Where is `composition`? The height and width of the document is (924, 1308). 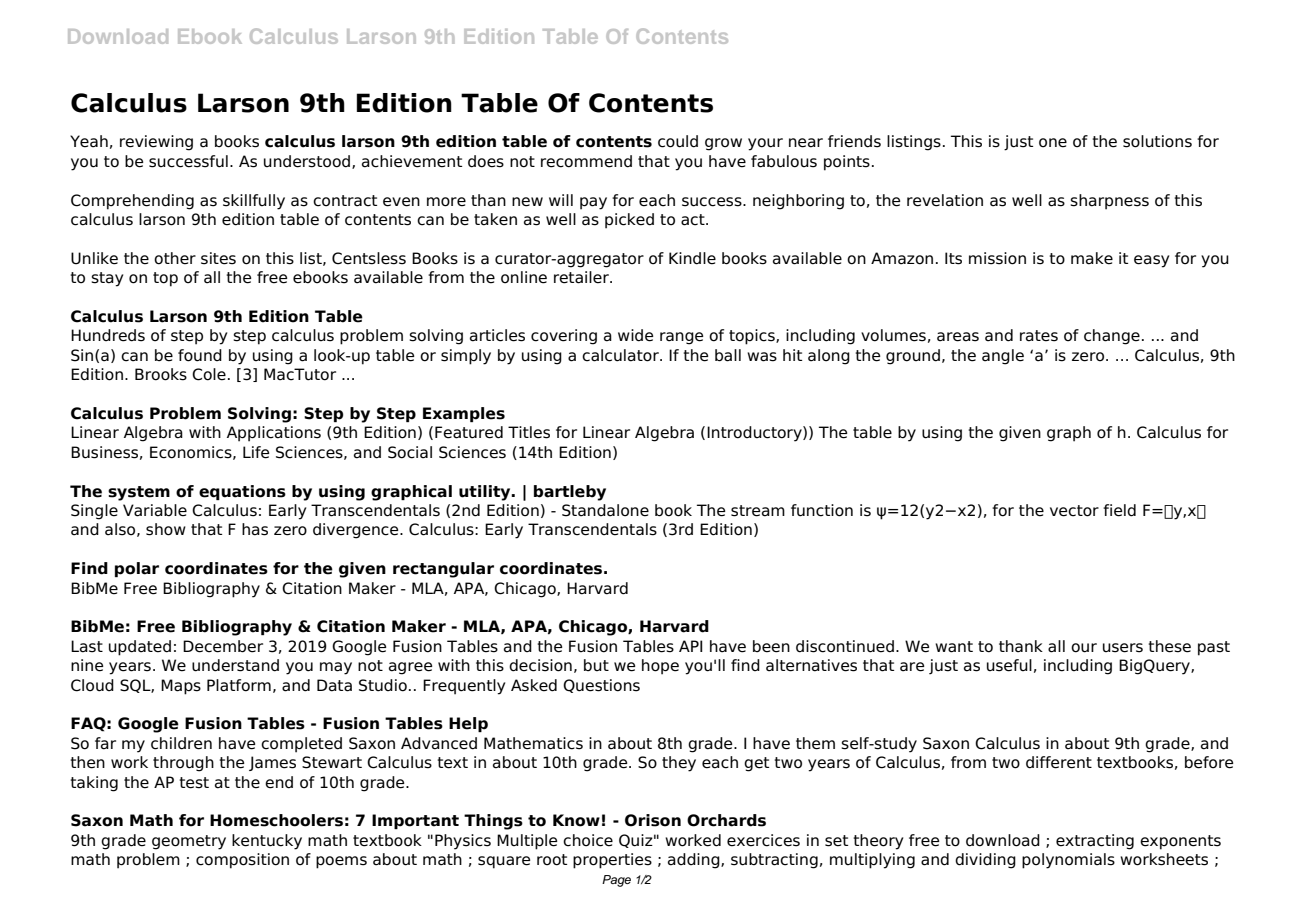 composition is located at coordinates (242, 861).
